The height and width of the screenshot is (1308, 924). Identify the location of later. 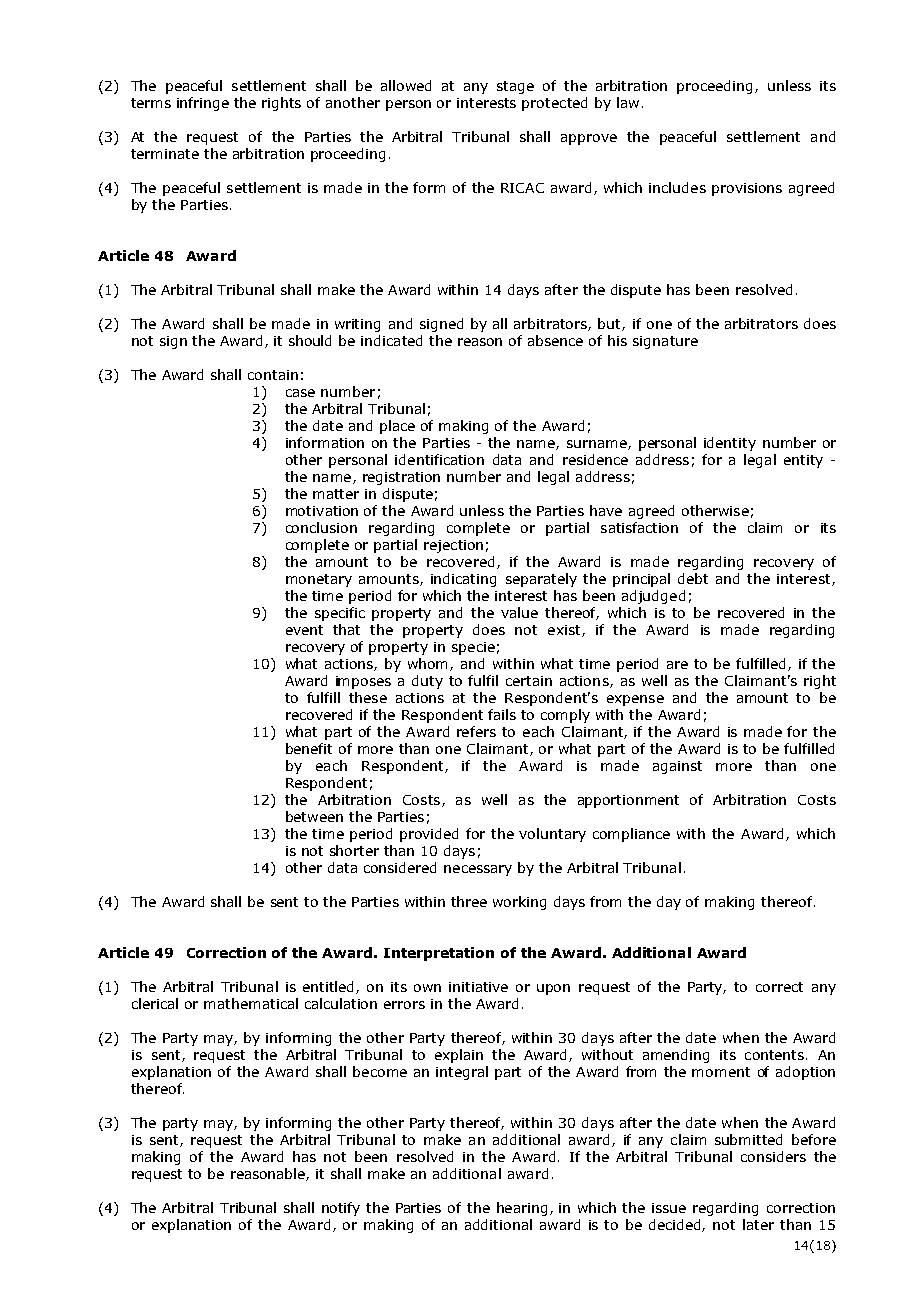
(758, 1224).
